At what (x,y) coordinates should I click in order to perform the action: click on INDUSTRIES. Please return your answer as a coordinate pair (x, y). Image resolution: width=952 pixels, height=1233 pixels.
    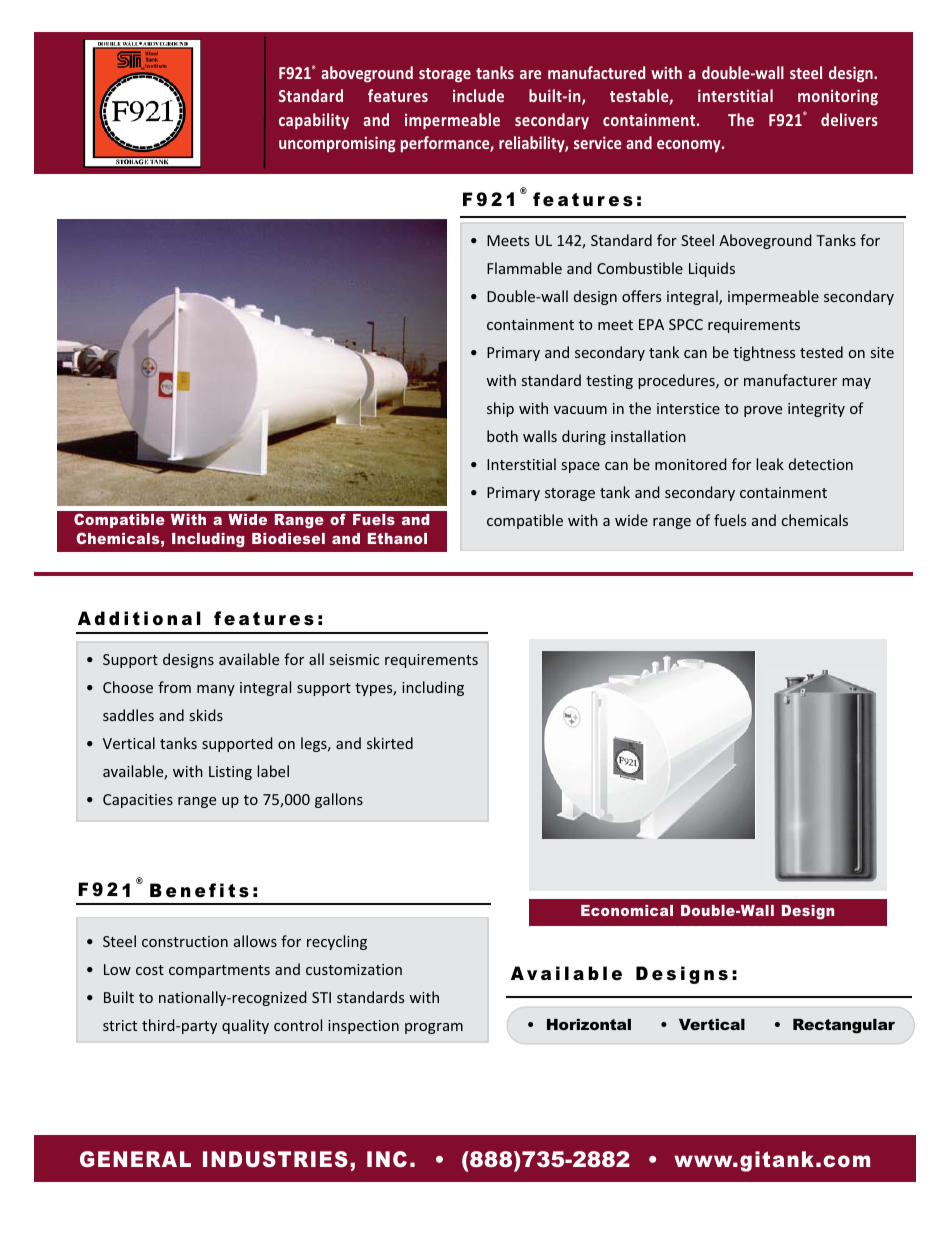
    Looking at the image, I should click on (275, 1159).
